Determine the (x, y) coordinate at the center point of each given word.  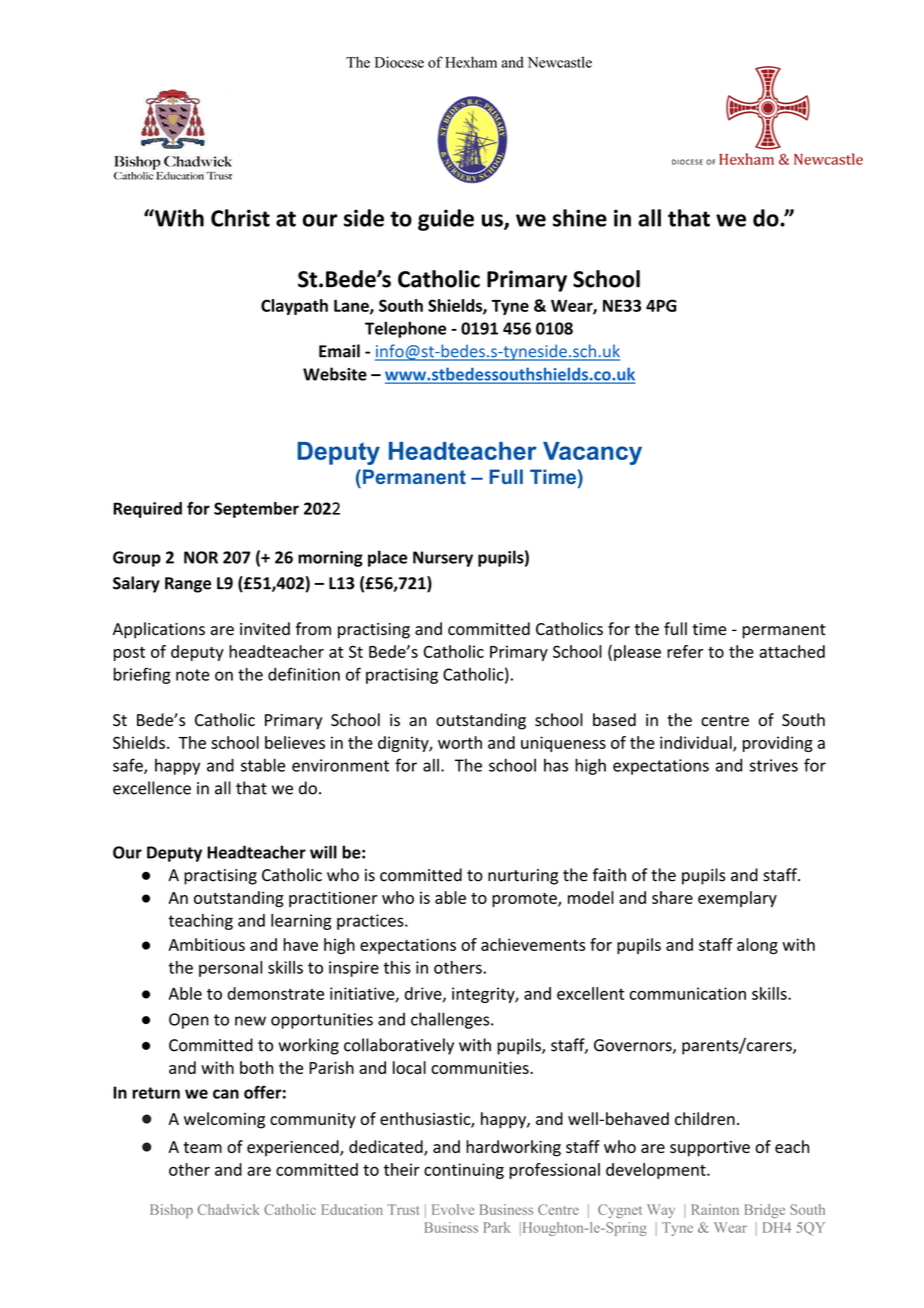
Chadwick (228, 1209)
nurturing (523, 877)
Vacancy (592, 453)
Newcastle (560, 62)
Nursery (443, 559)
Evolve (453, 1209)
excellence (152, 788)
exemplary (737, 899)
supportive (710, 1149)
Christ (240, 218)
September (256, 510)
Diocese (399, 62)
